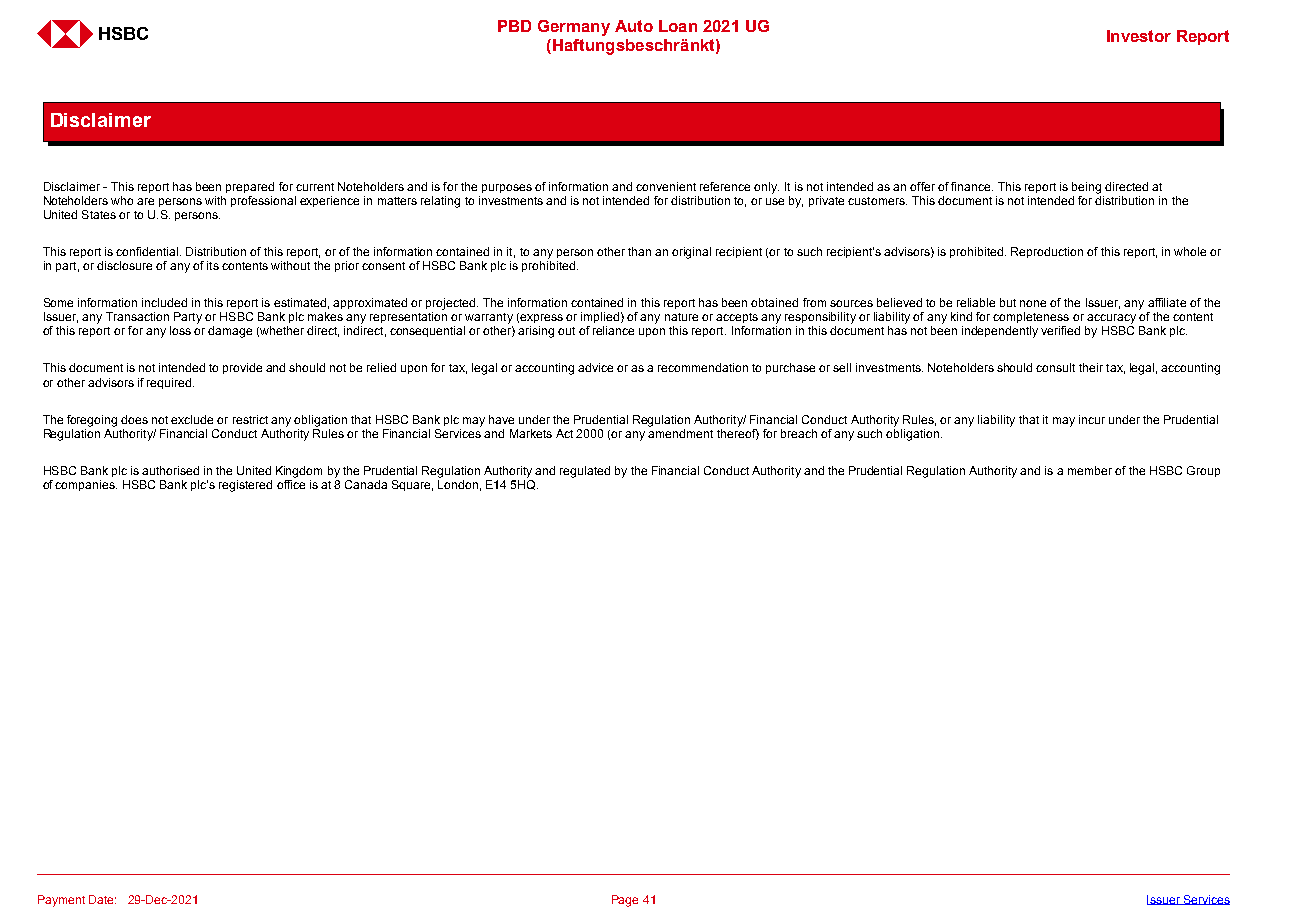 The image size is (1309, 924). What do you see at coordinates (625, 901) in the screenshot?
I see `Page` at bounding box center [625, 901].
